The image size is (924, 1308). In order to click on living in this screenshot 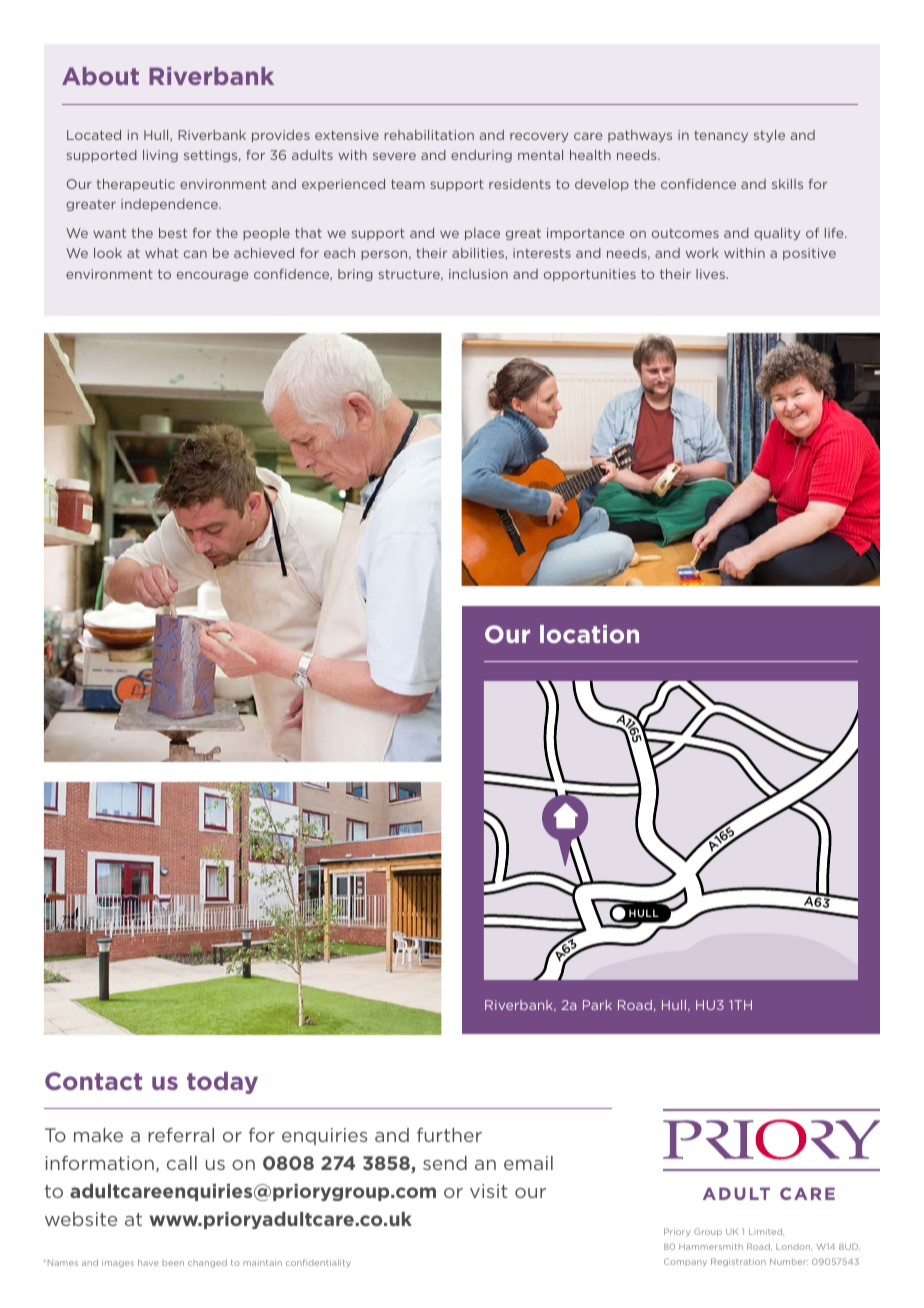, I will do `click(160, 156)`.
